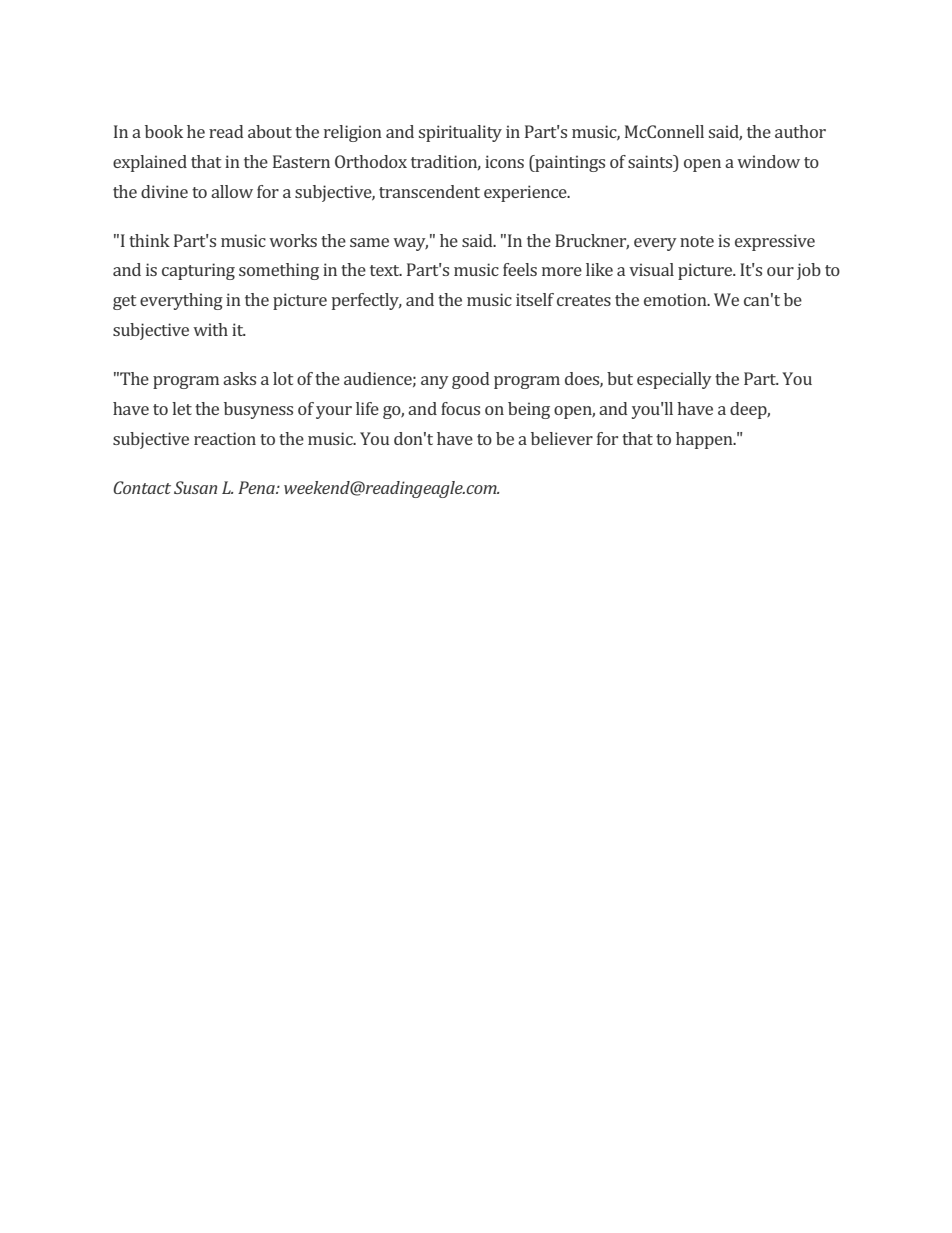 The image size is (952, 1233). Describe the element at coordinates (676, 299) in the screenshot. I see `emotion` at that location.
